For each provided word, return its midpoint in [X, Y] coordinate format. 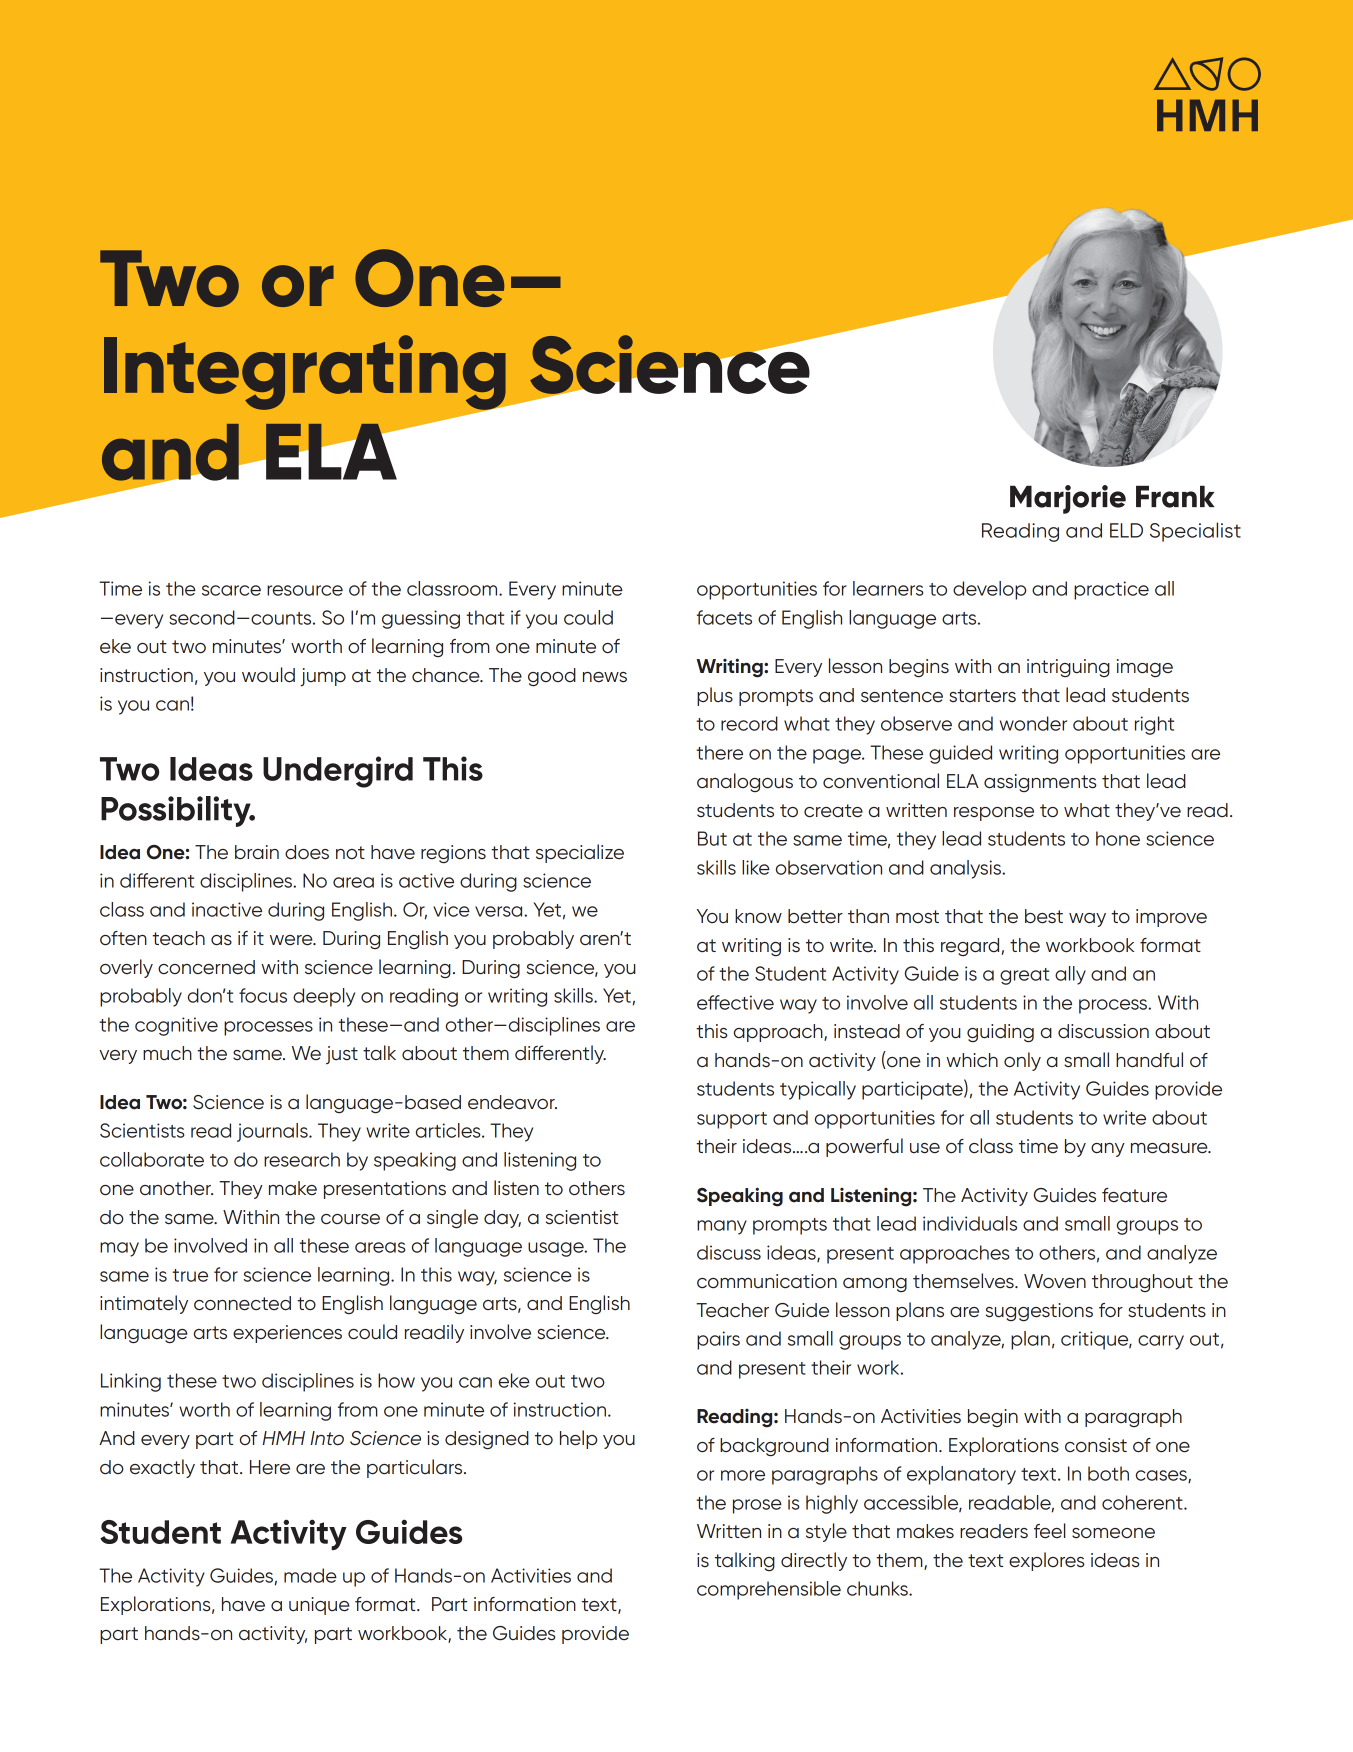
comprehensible [769, 1590]
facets [724, 617]
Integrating [306, 373]
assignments [1040, 783]
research [302, 1159]
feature [1134, 1195]
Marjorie [1068, 499]
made [310, 1575]
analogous [745, 782]
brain [257, 852]
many [722, 1227]
